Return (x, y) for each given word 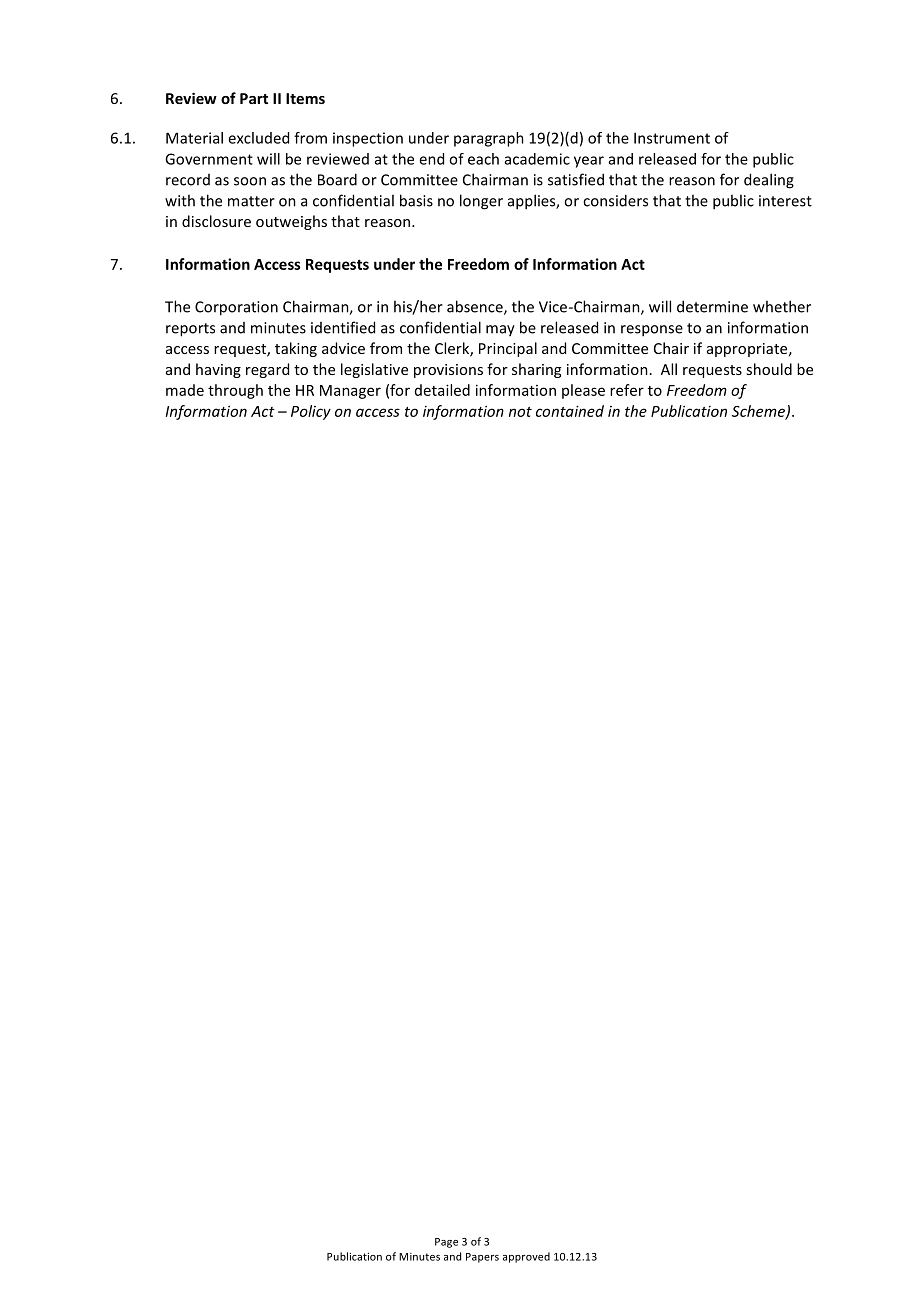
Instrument (672, 138)
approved (526, 1257)
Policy (311, 412)
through (235, 391)
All (669, 369)
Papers (482, 1258)
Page (446, 1243)
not (520, 412)
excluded (258, 138)
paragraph (489, 139)
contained (570, 411)
